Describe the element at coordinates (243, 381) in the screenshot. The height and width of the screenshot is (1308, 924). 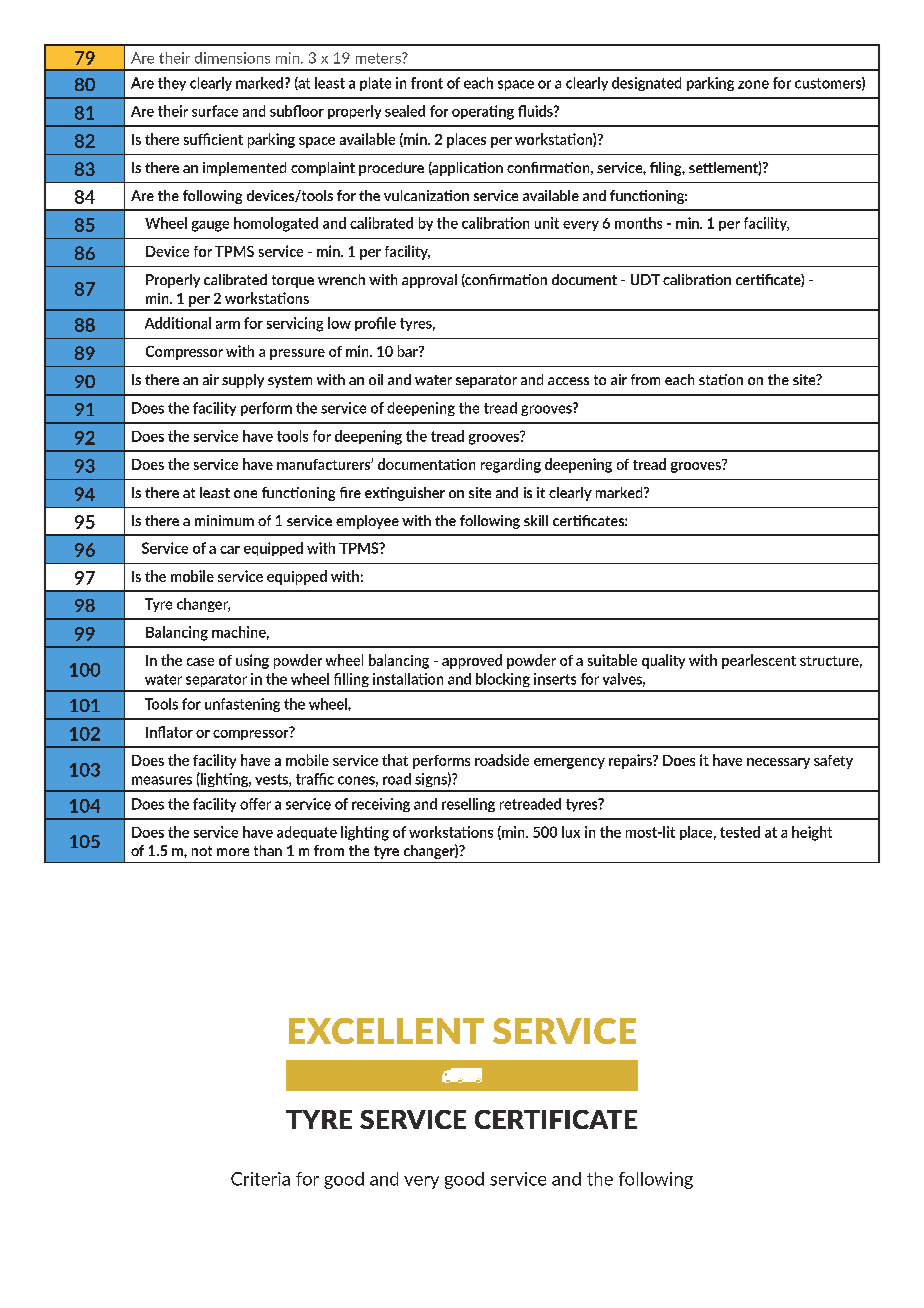
I see `supply` at that location.
